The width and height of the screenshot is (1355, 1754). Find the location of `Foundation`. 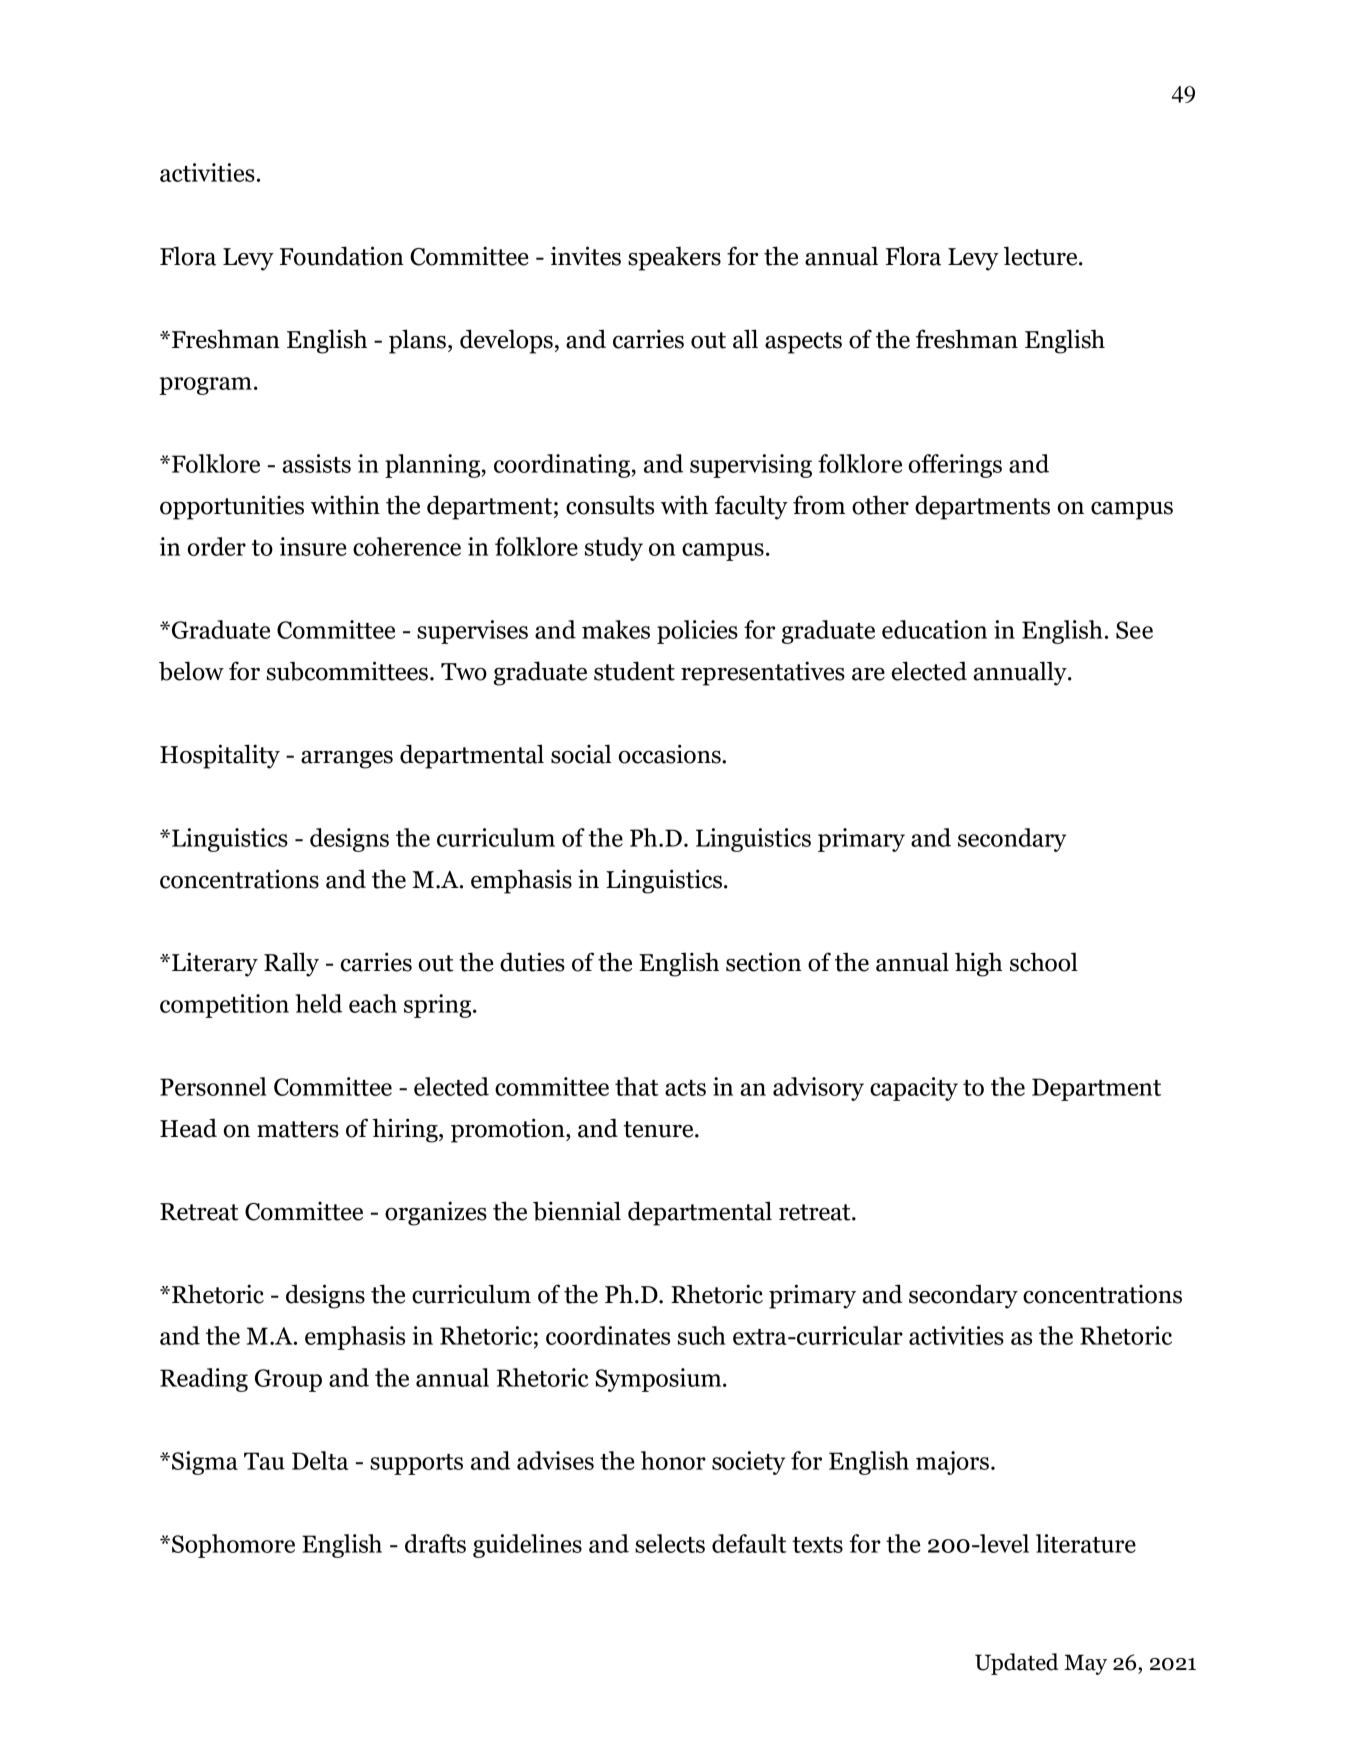

Foundation is located at coordinates (342, 256).
